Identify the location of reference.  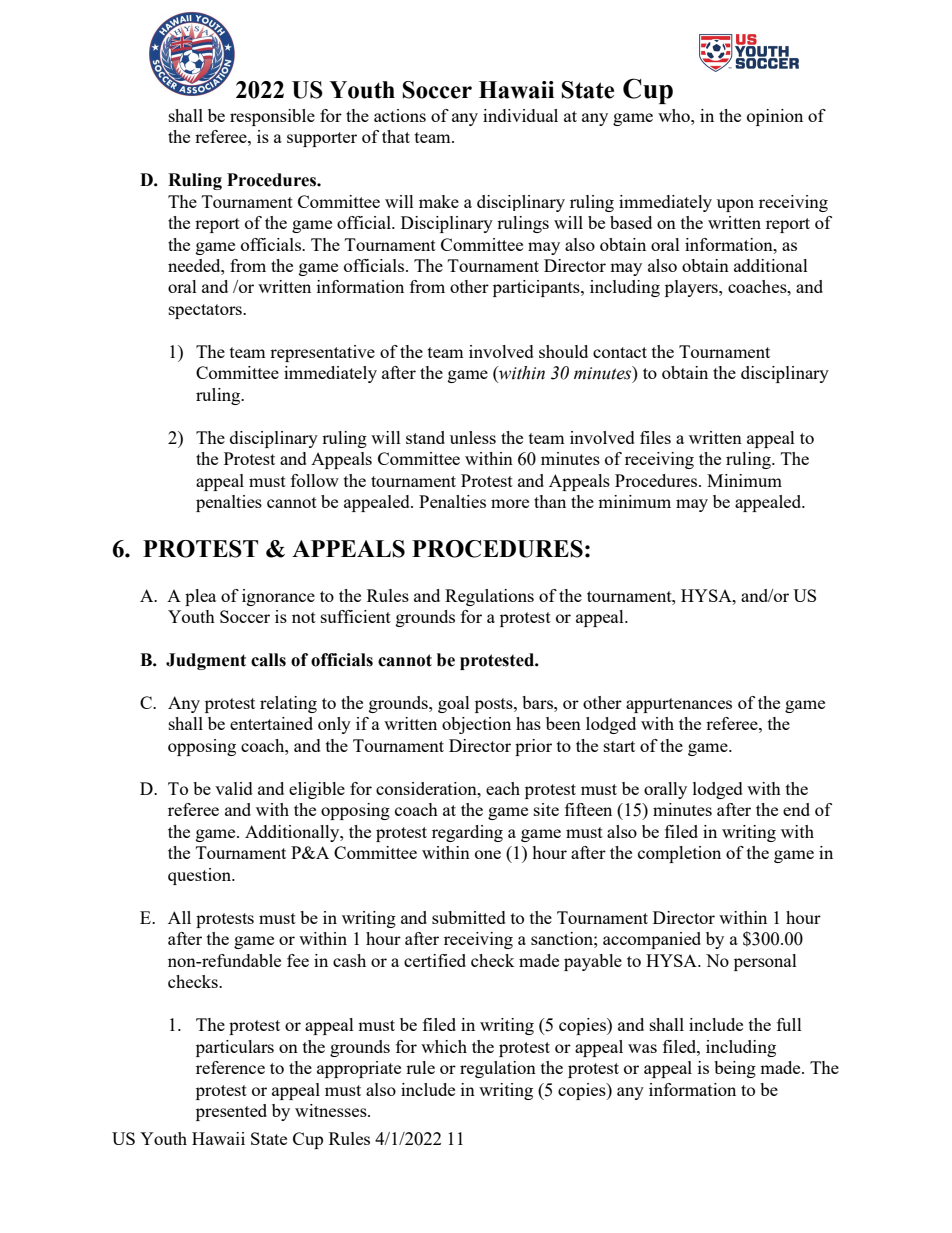
(230, 1067).
